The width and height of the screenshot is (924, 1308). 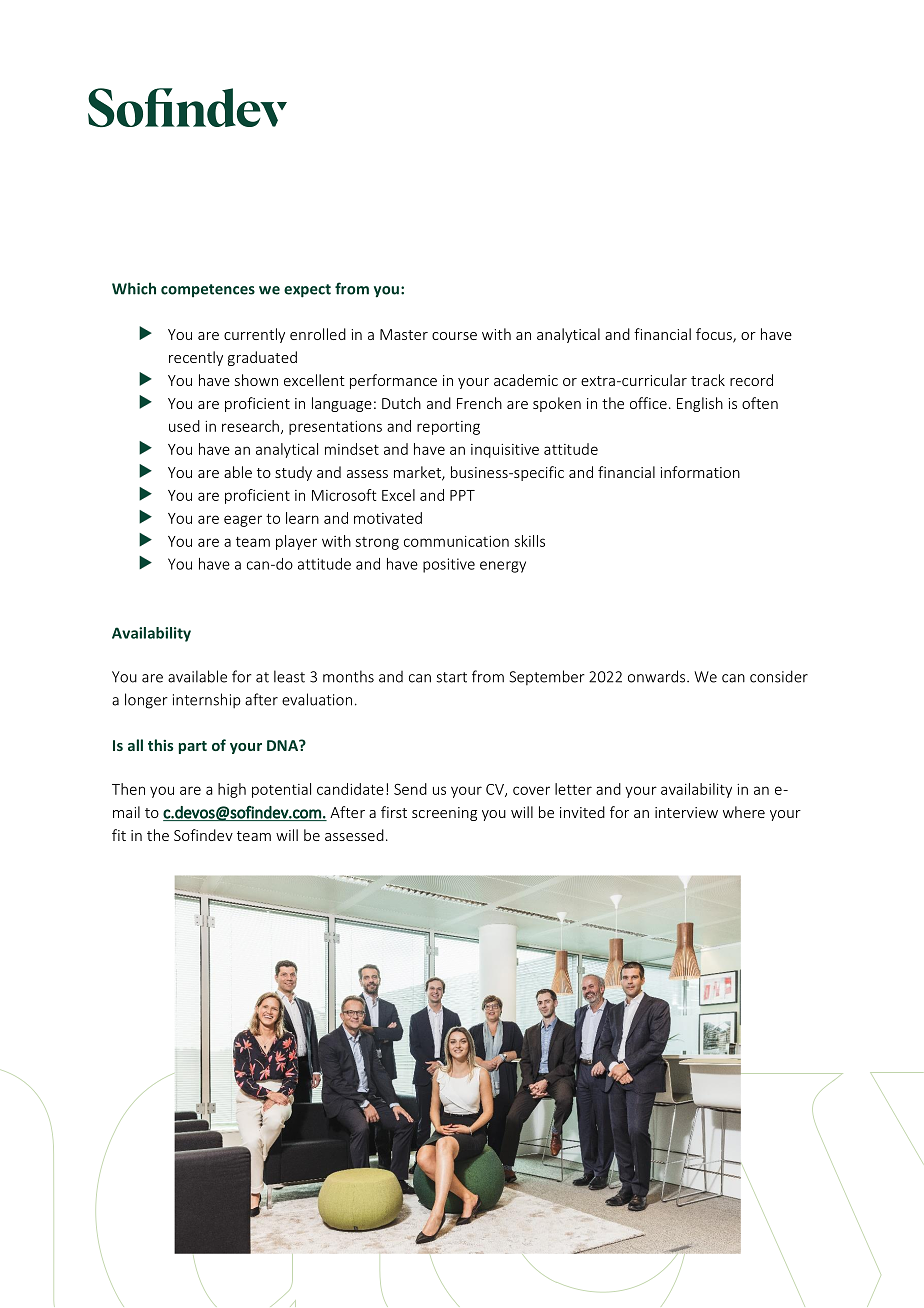 What do you see at coordinates (700, 404) in the screenshot?
I see `English` at bounding box center [700, 404].
